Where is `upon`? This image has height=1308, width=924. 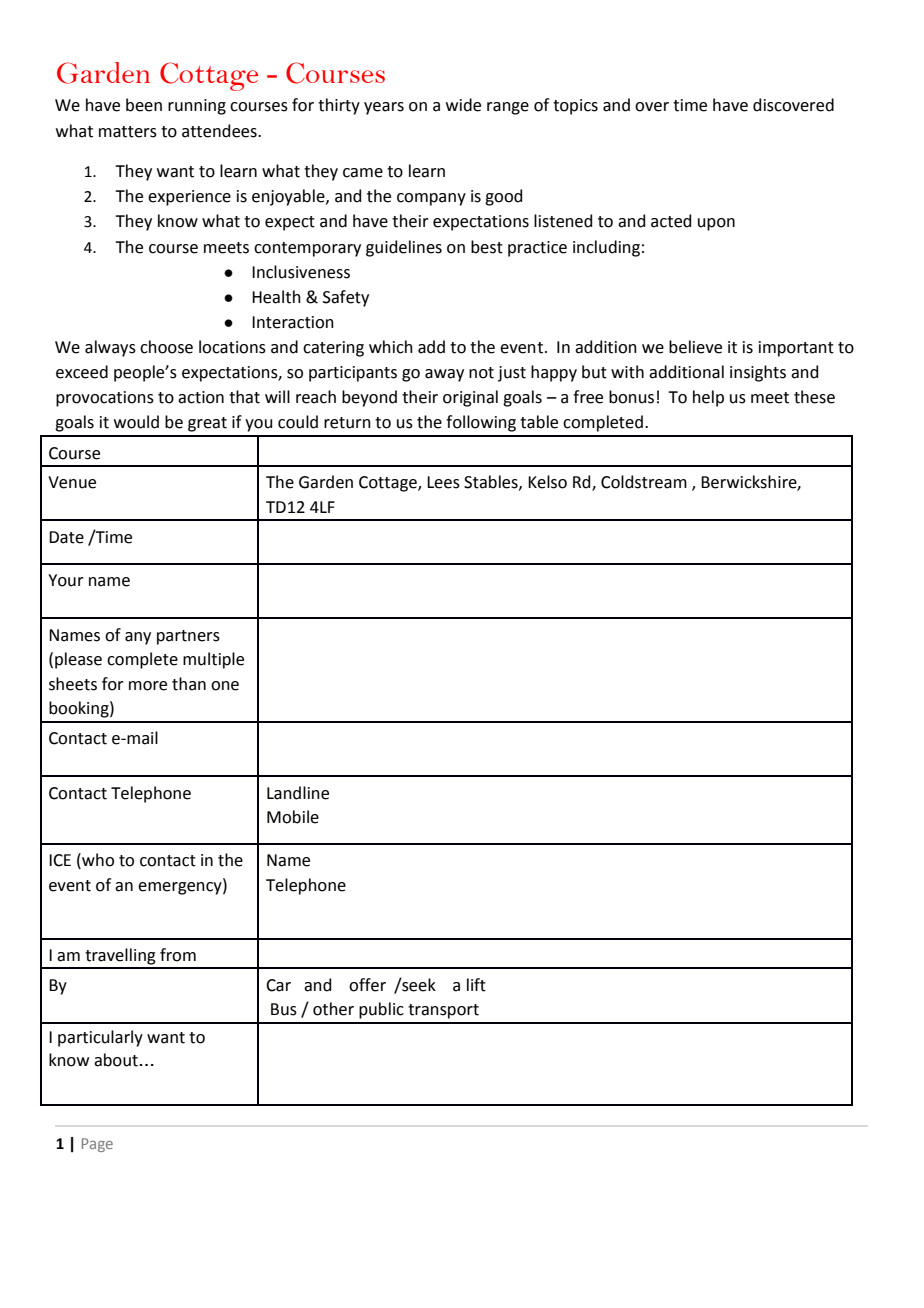
upon is located at coordinates (716, 224).
